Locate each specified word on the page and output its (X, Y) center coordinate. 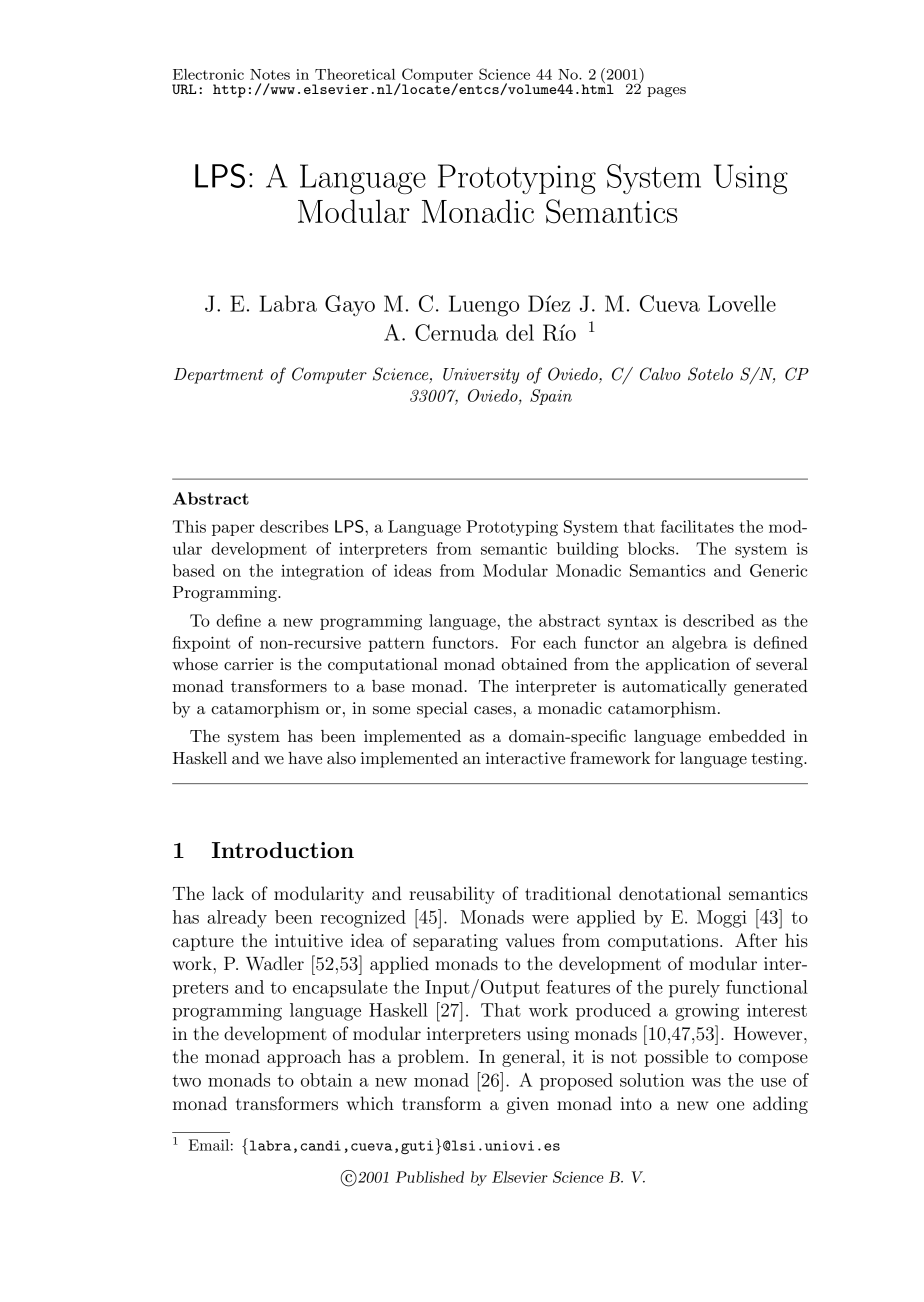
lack (228, 893)
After (756, 940)
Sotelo (710, 374)
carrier (249, 664)
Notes (270, 74)
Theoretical (355, 74)
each (560, 642)
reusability (452, 895)
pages (666, 92)
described (718, 620)
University (481, 376)
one (730, 1105)
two (186, 1081)
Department (218, 376)
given (528, 1105)
